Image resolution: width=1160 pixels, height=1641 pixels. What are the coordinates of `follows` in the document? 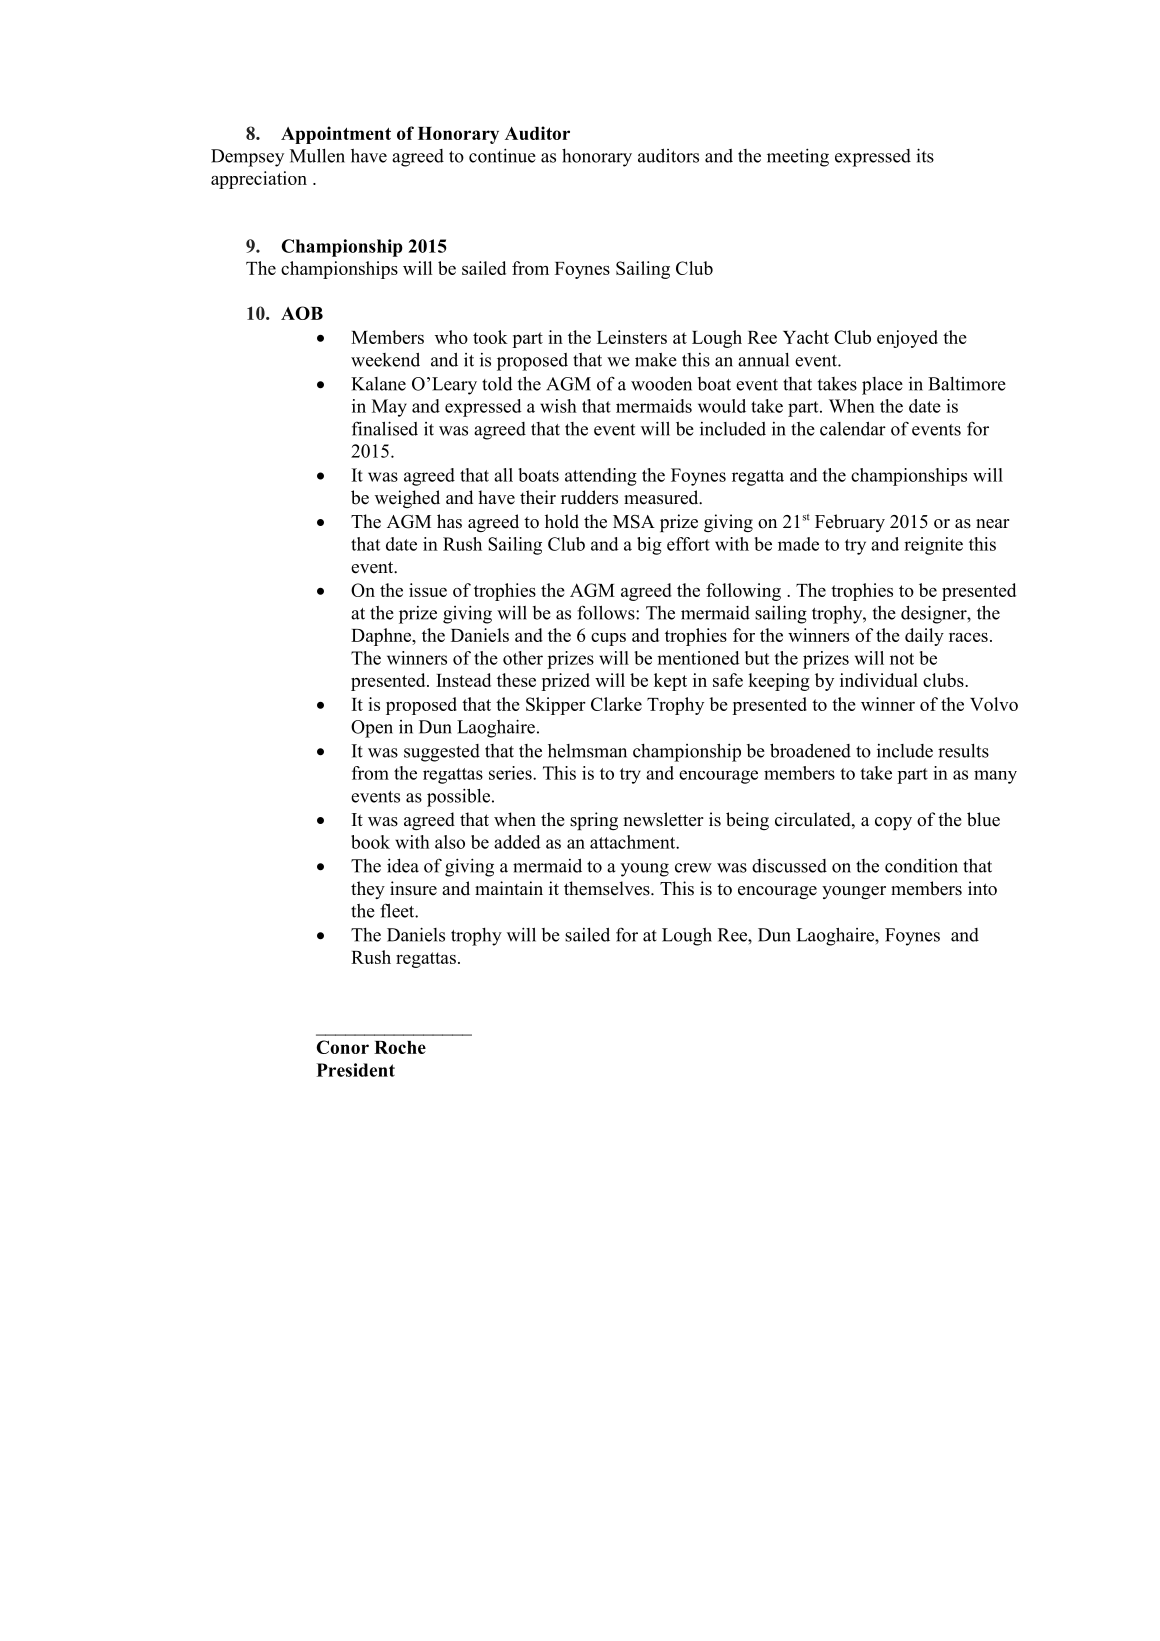 It's located at (607, 612).
